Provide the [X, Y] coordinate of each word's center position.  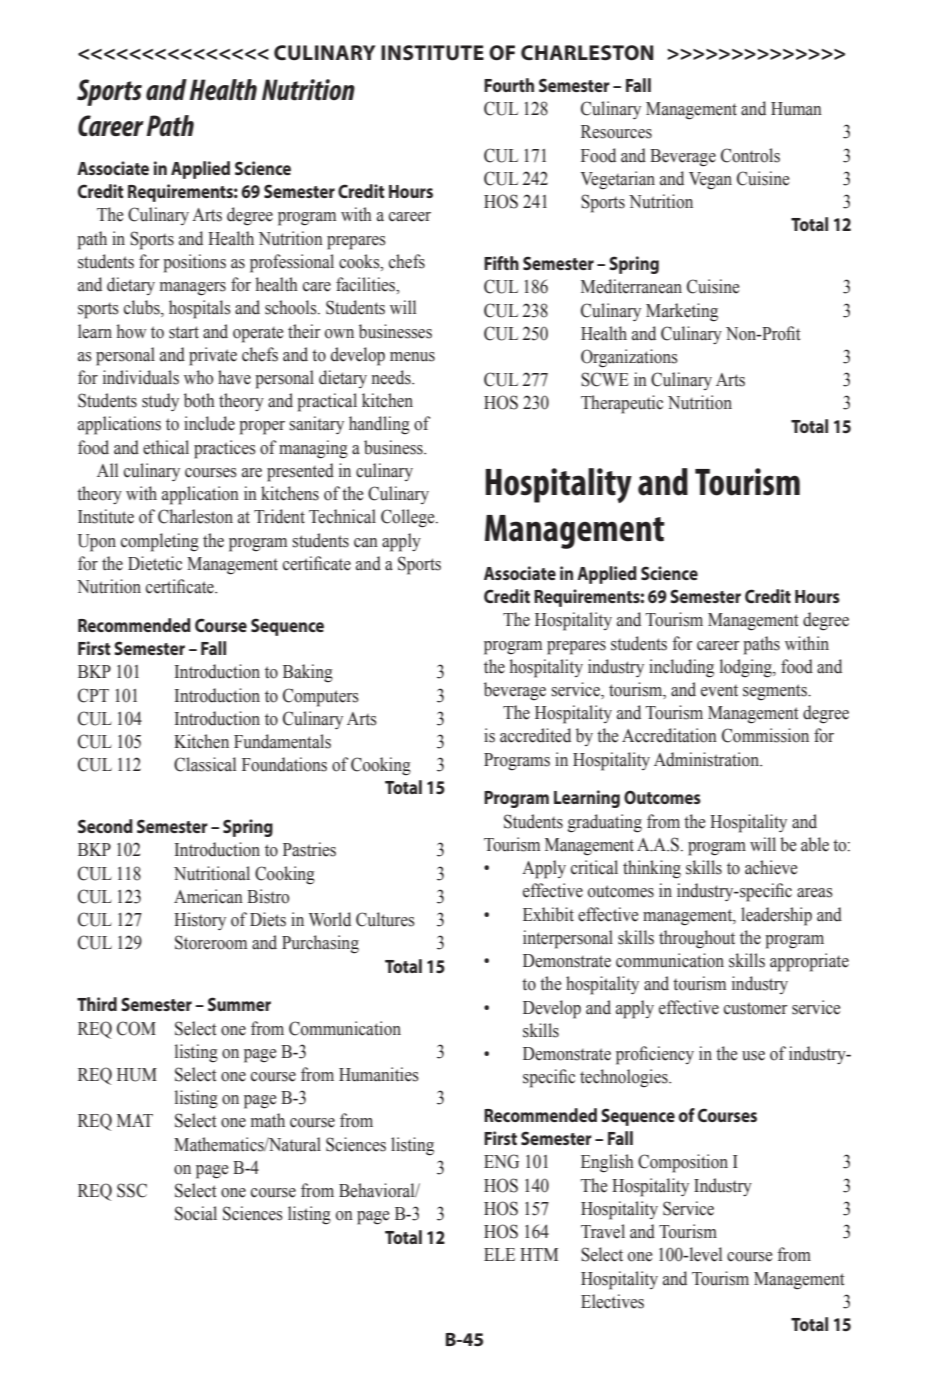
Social [196, 1213]
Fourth [509, 85]
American [208, 896]
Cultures [385, 919]
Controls [750, 155]
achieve [771, 867]
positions [194, 263]
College [409, 518]
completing [160, 542]
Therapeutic [622, 404]
